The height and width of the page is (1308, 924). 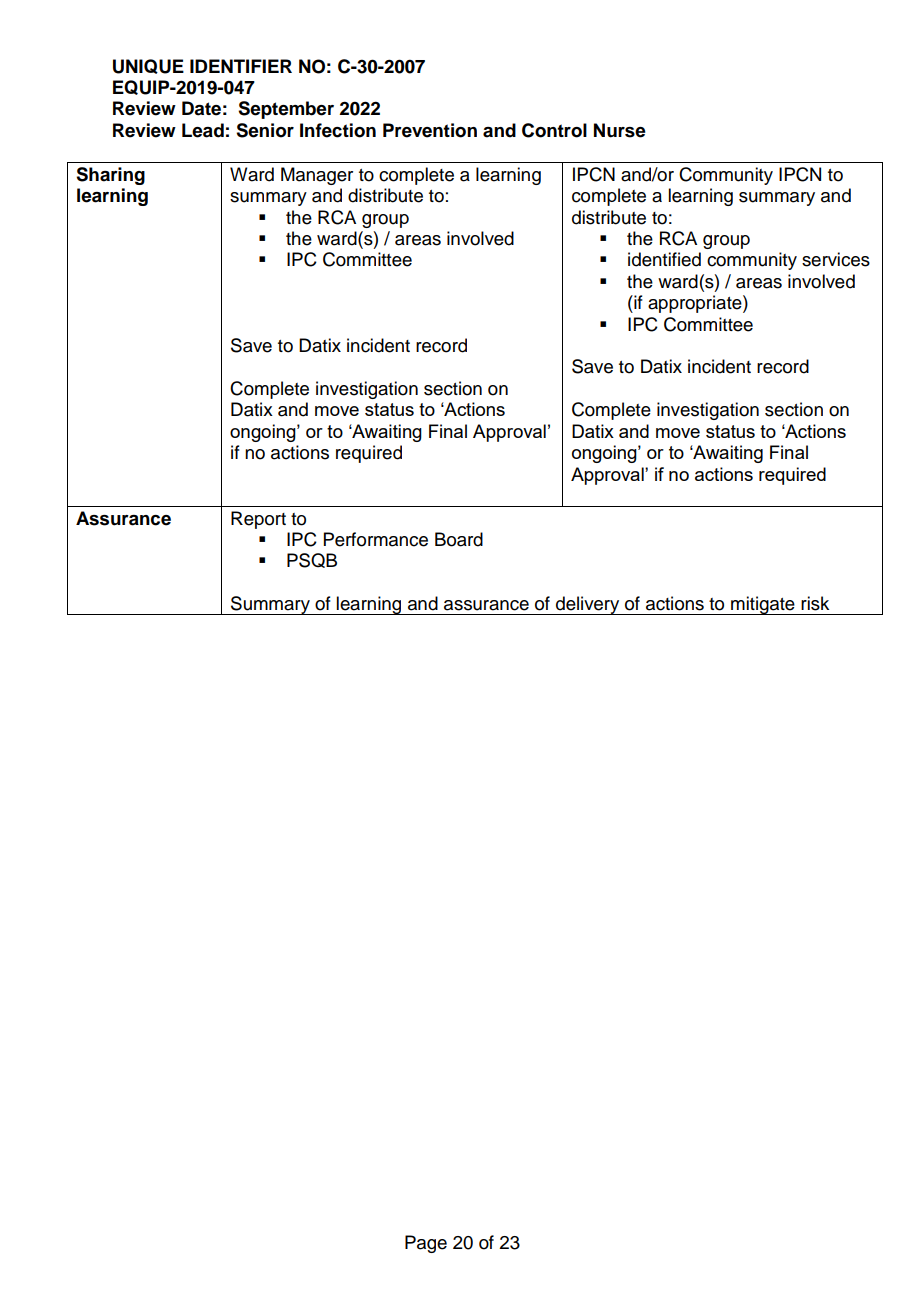 What do you see at coordinates (763, 605) in the page?
I see `mitigate` at bounding box center [763, 605].
